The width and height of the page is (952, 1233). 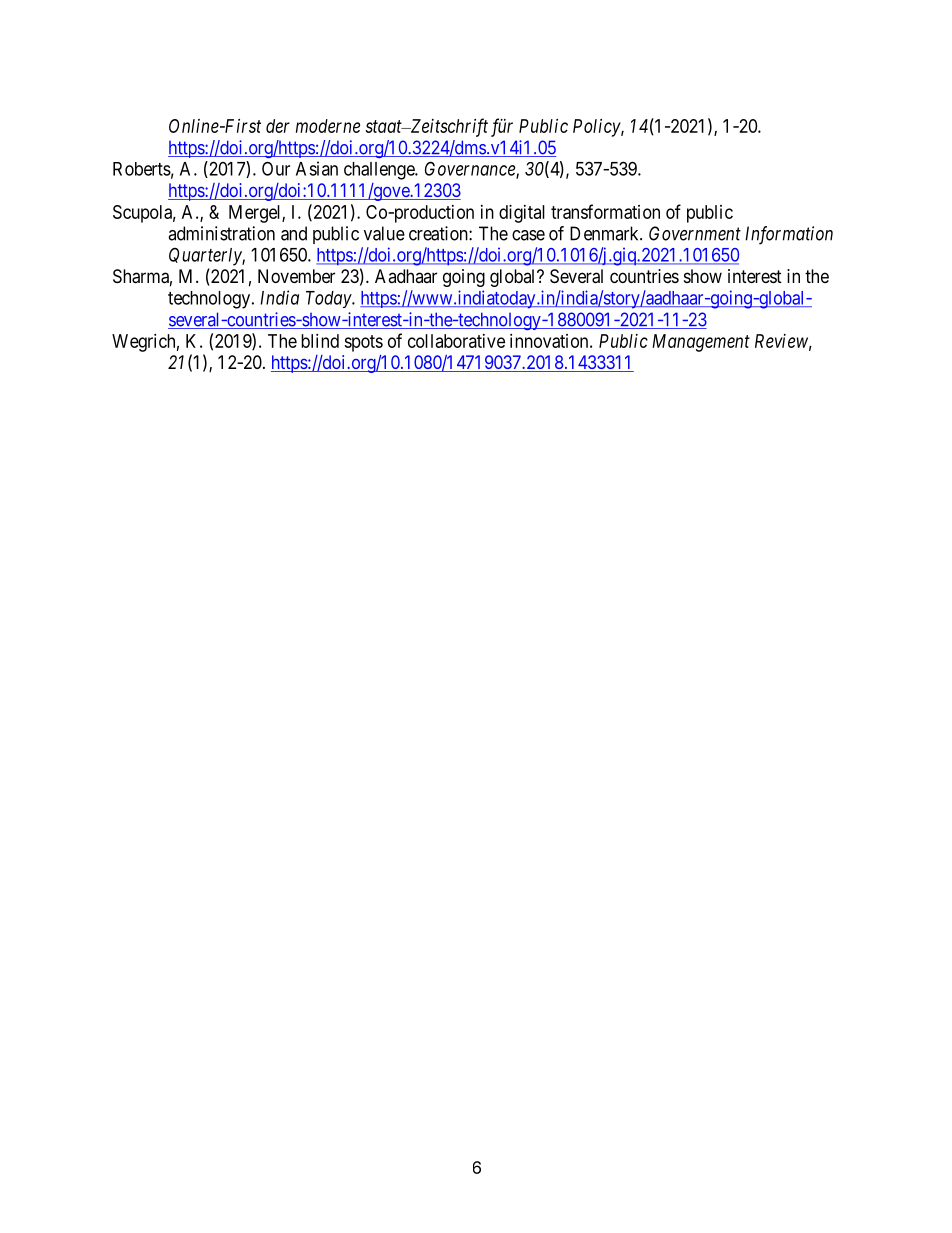 I want to click on value, so click(x=384, y=233).
